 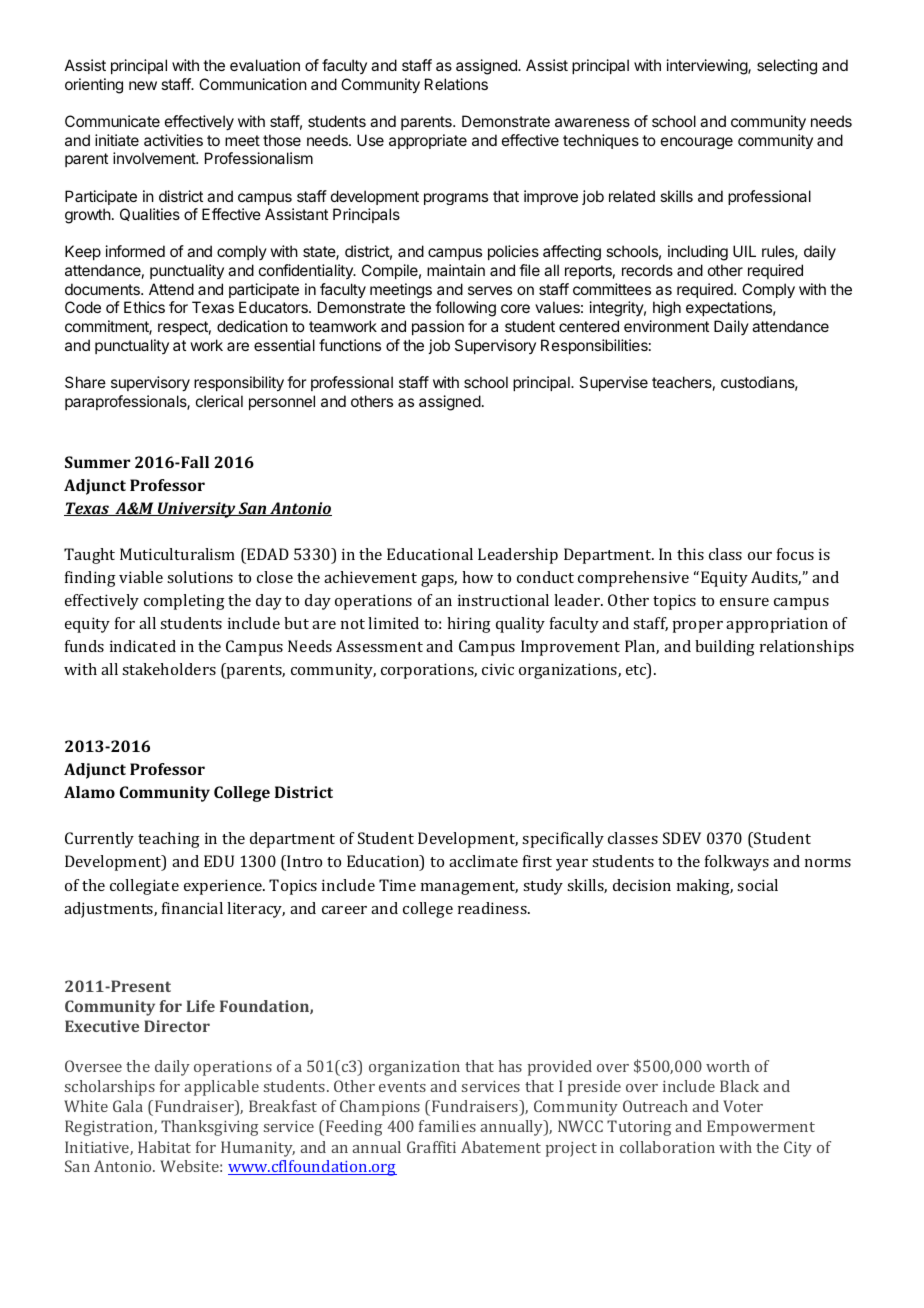 I want to click on families, so click(x=447, y=1126).
